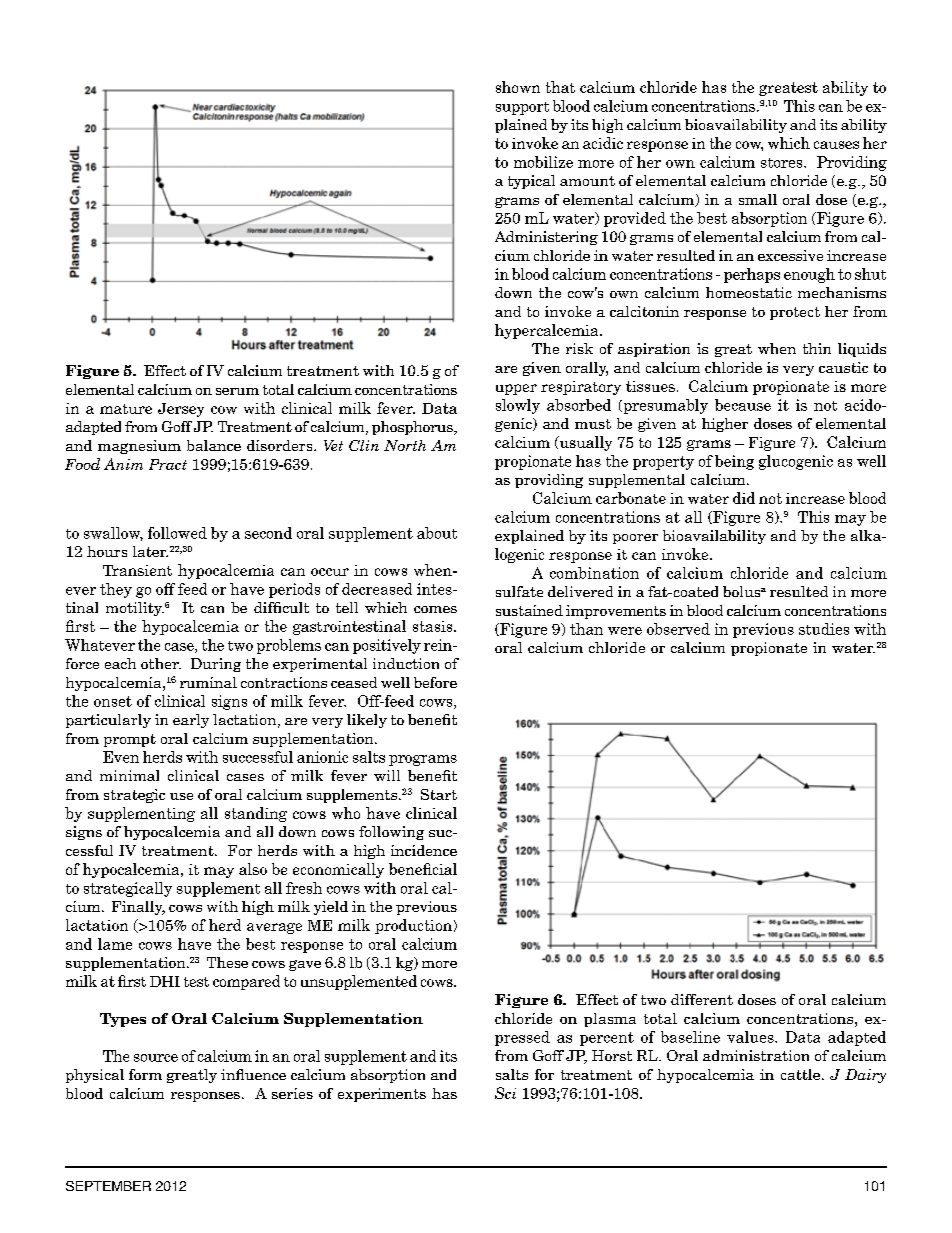 The image size is (952, 1233). I want to click on stores, so click(783, 163).
